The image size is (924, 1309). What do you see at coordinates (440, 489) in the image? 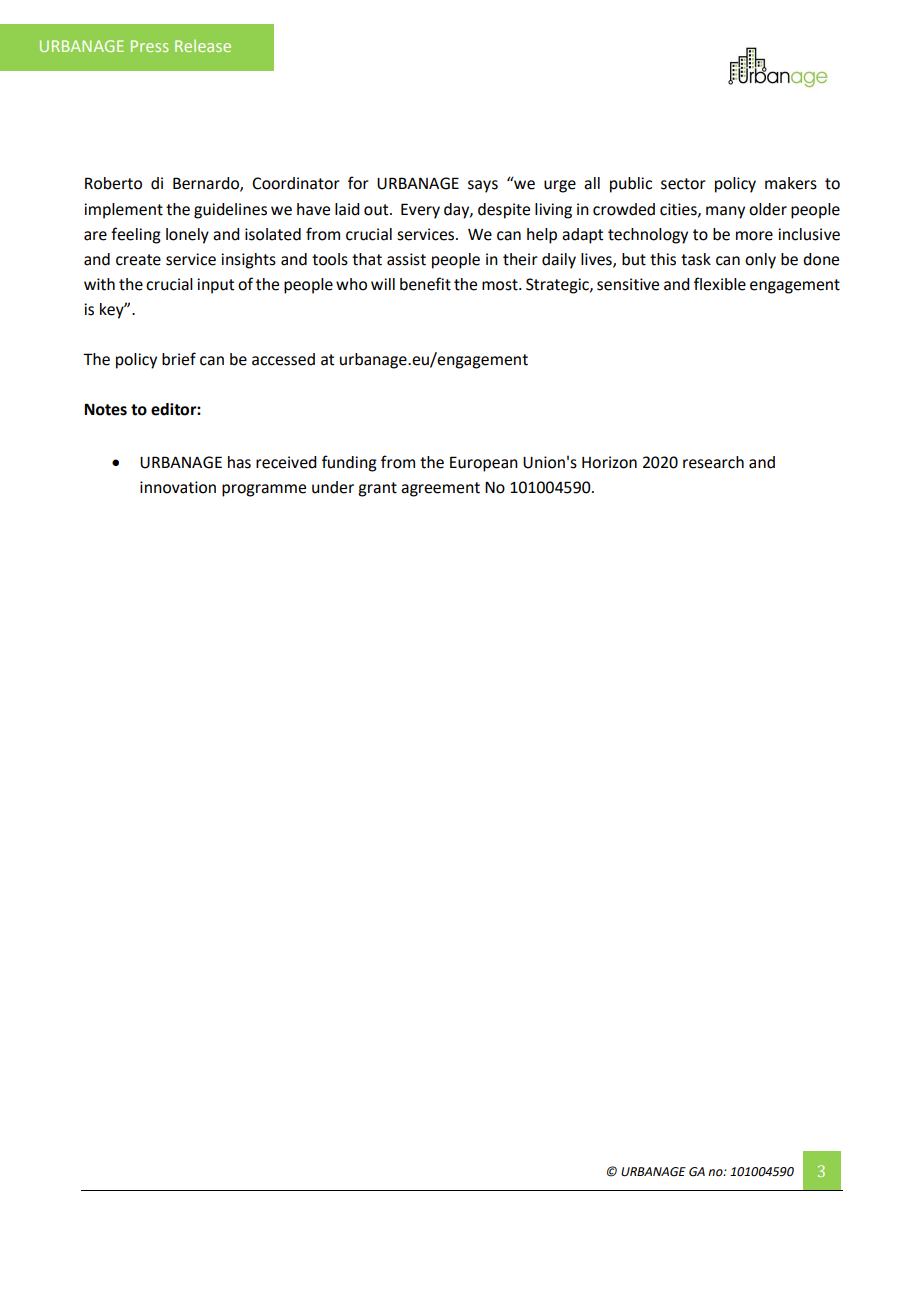
I see `agreement` at bounding box center [440, 489].
